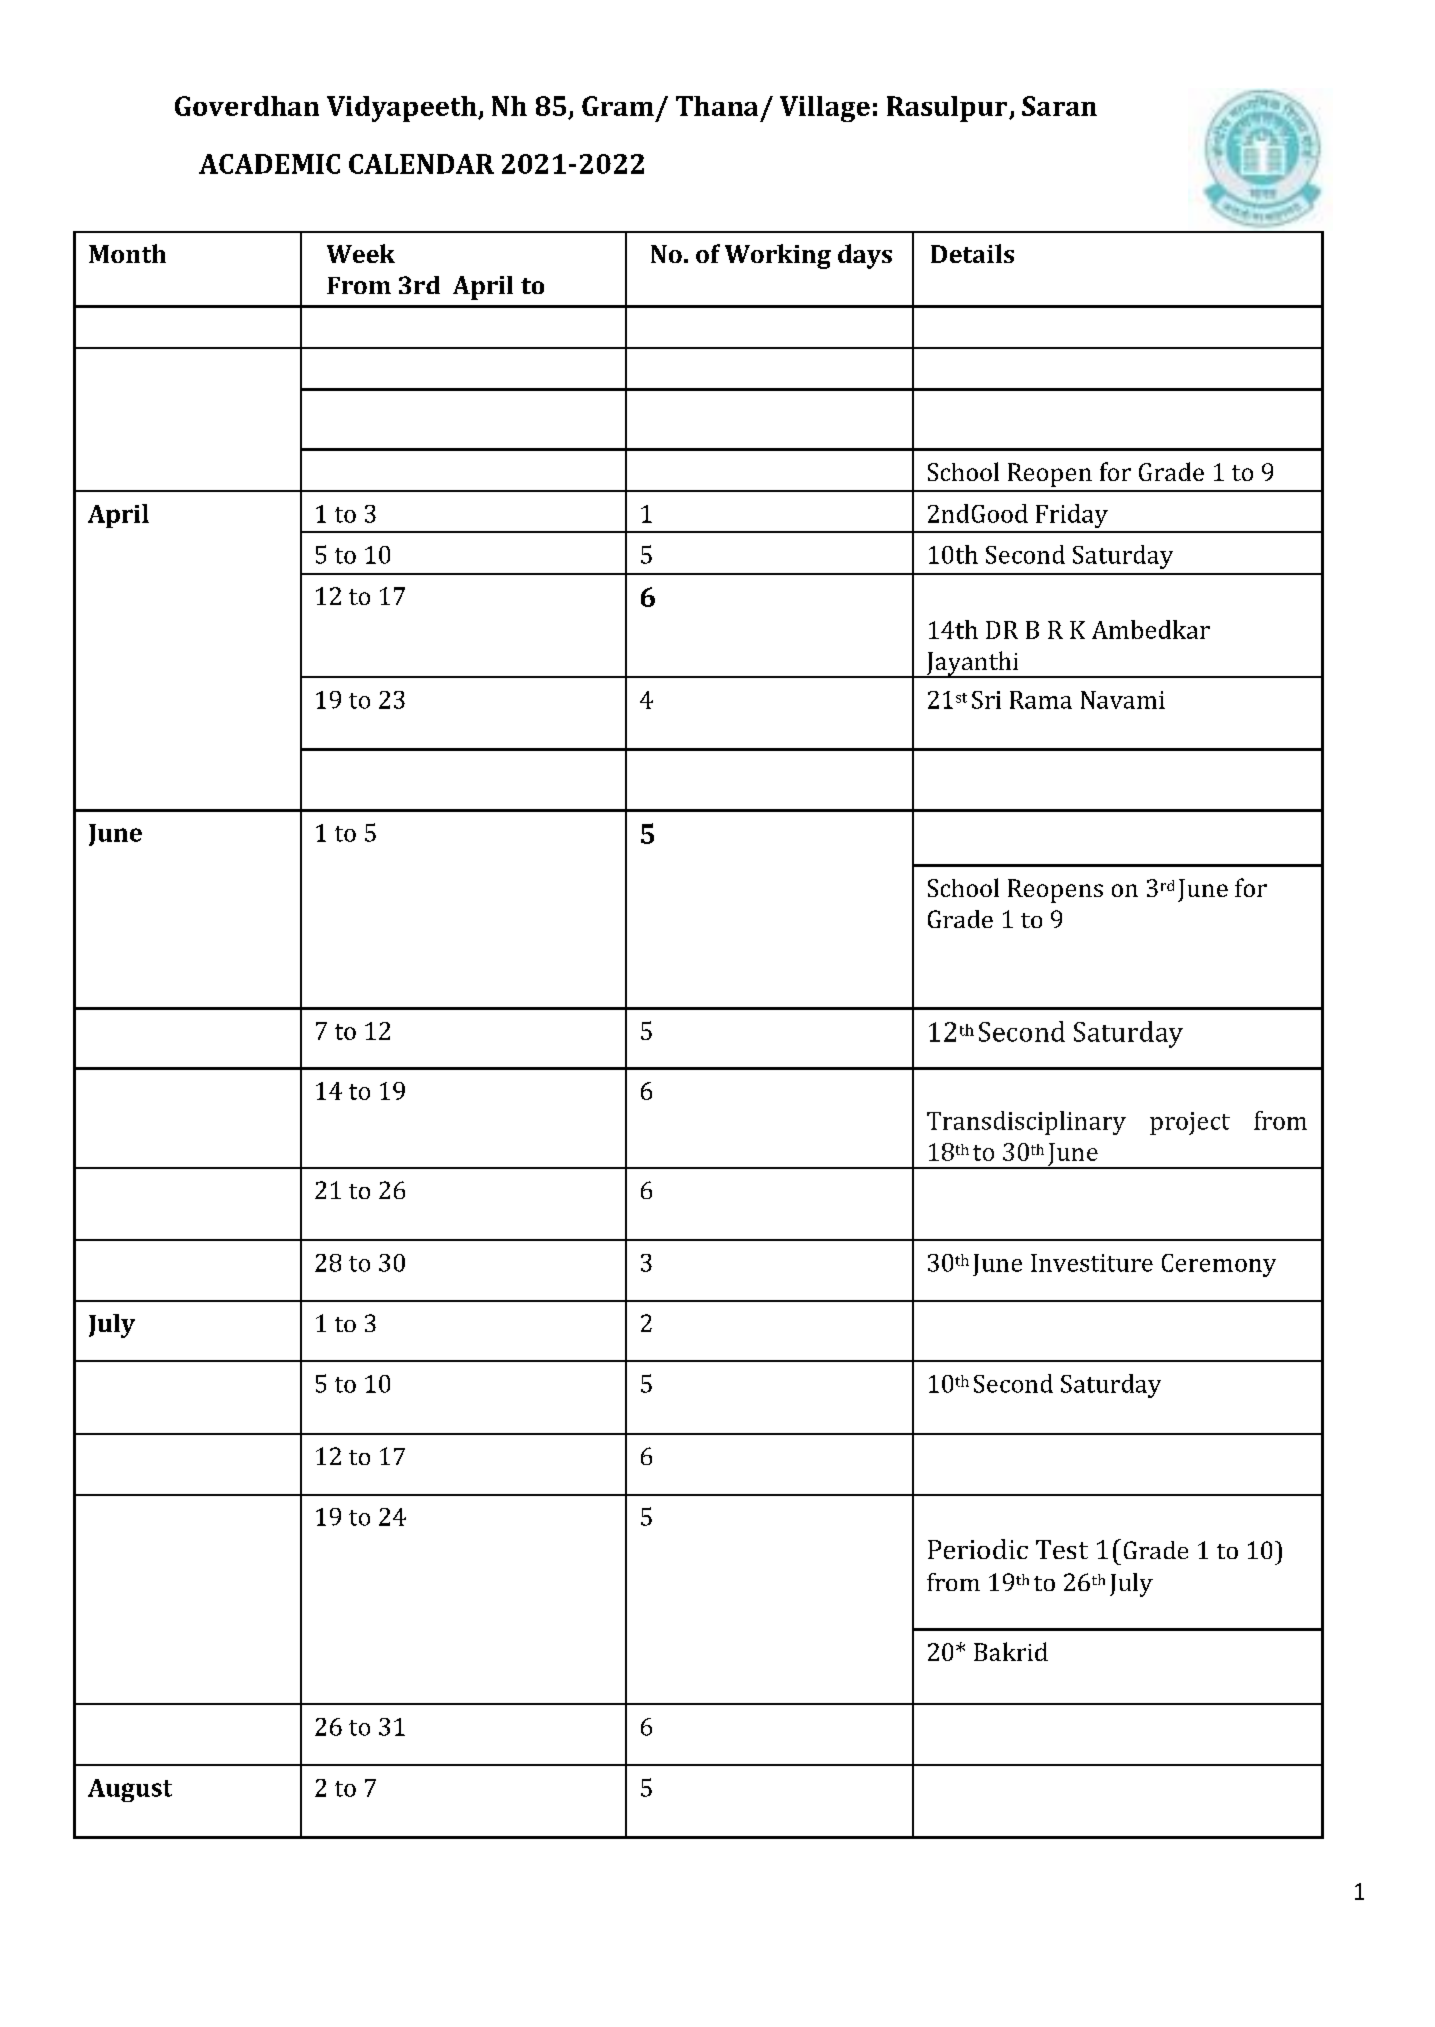 The height and width of the screenshot is (2027, 1435). What do you see at coordinates (986, 700) in the screenshot?
I see `Sri` at bounding box center [986, 700].
